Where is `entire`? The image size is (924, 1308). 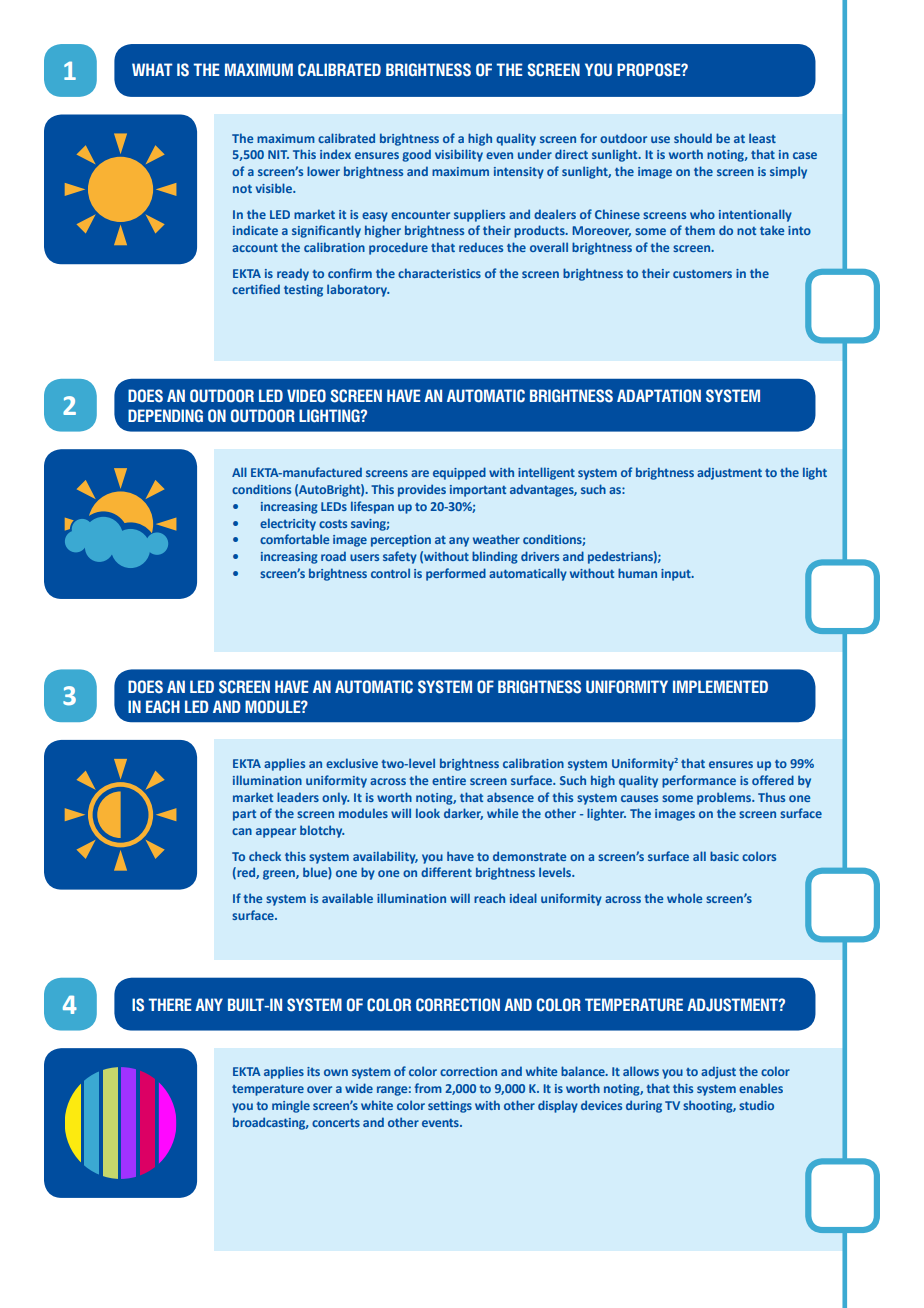 entire is located at coordinates (449, 780).
